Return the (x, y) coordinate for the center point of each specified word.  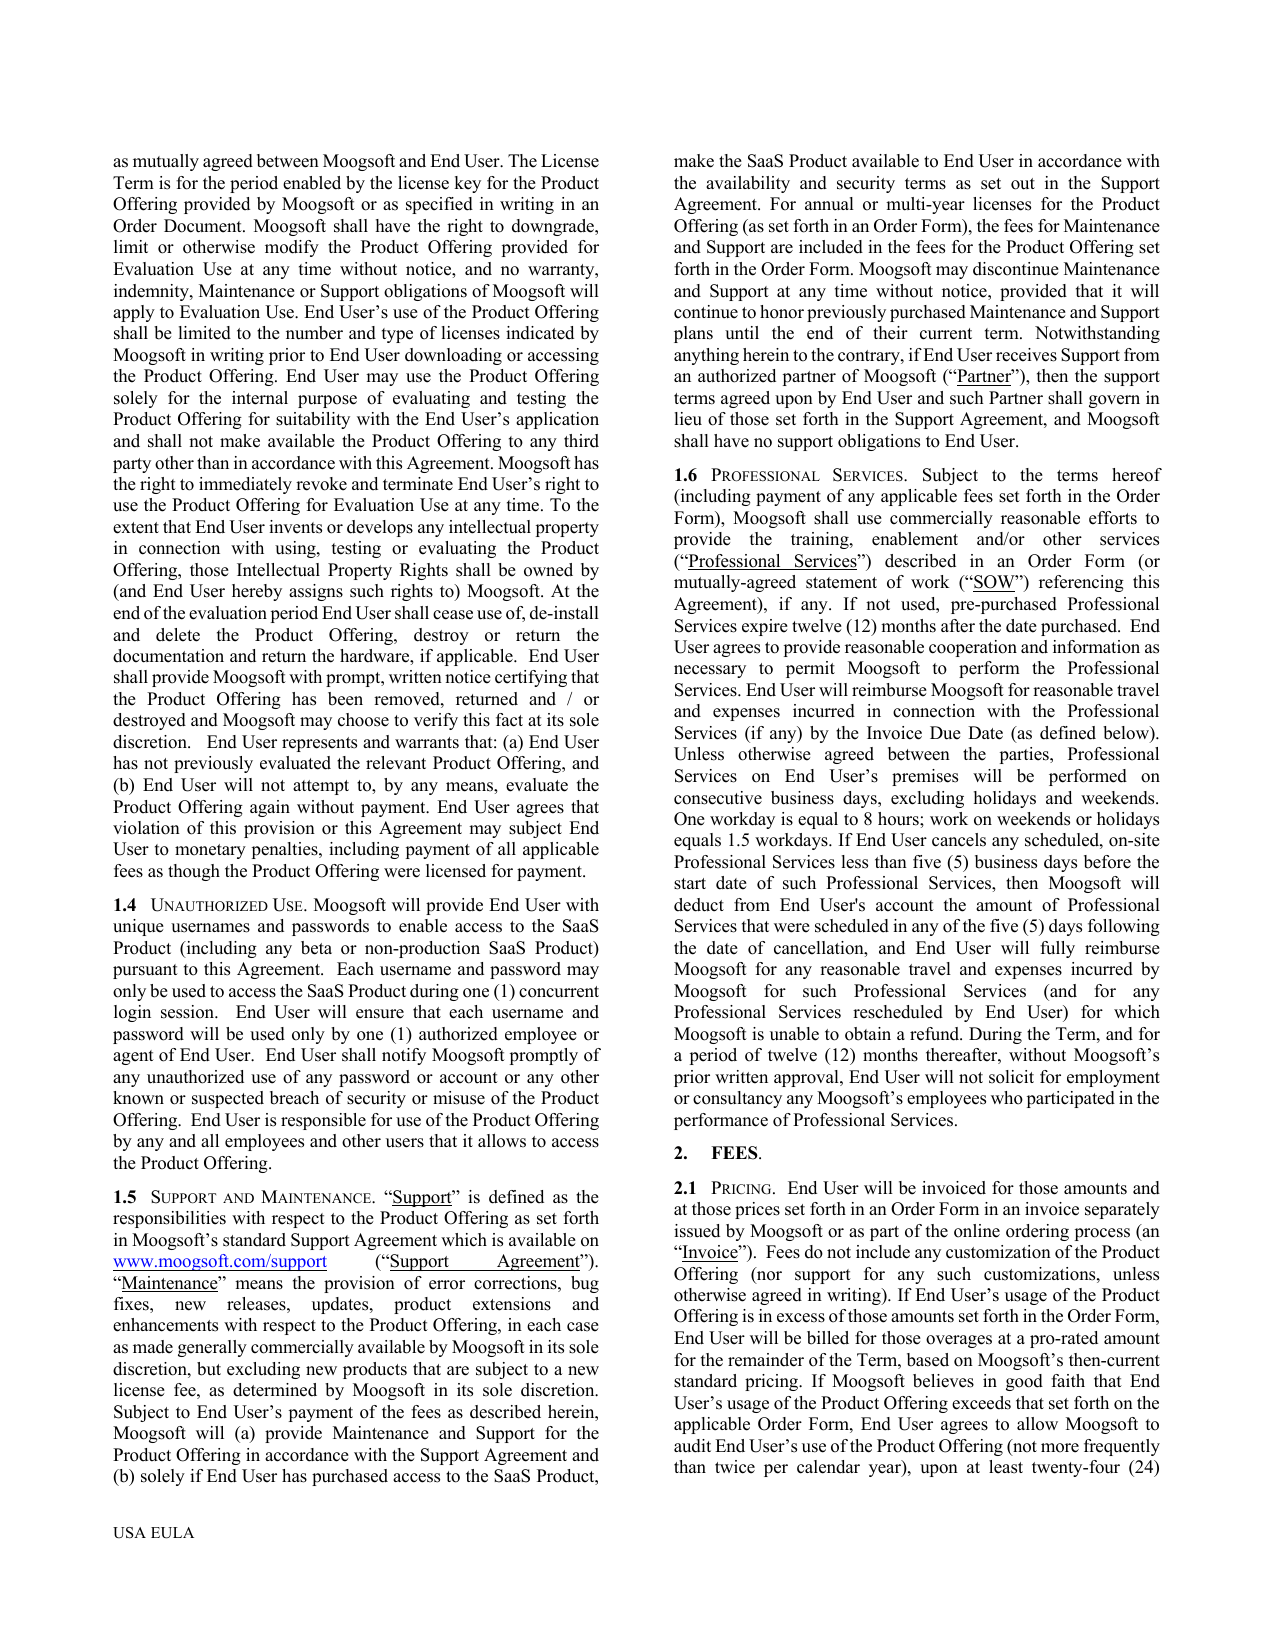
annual (829, 204)
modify (292, 248)
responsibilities (169, 1219)
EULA (172, 1533)
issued (697, 1231)
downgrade (554, 227)
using (296, 549)
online (977, 1231)
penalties (286, 850)
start (690, 884)
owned (548, 570)
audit (692, 1446)
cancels (959, 840)
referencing (1081, 583)
